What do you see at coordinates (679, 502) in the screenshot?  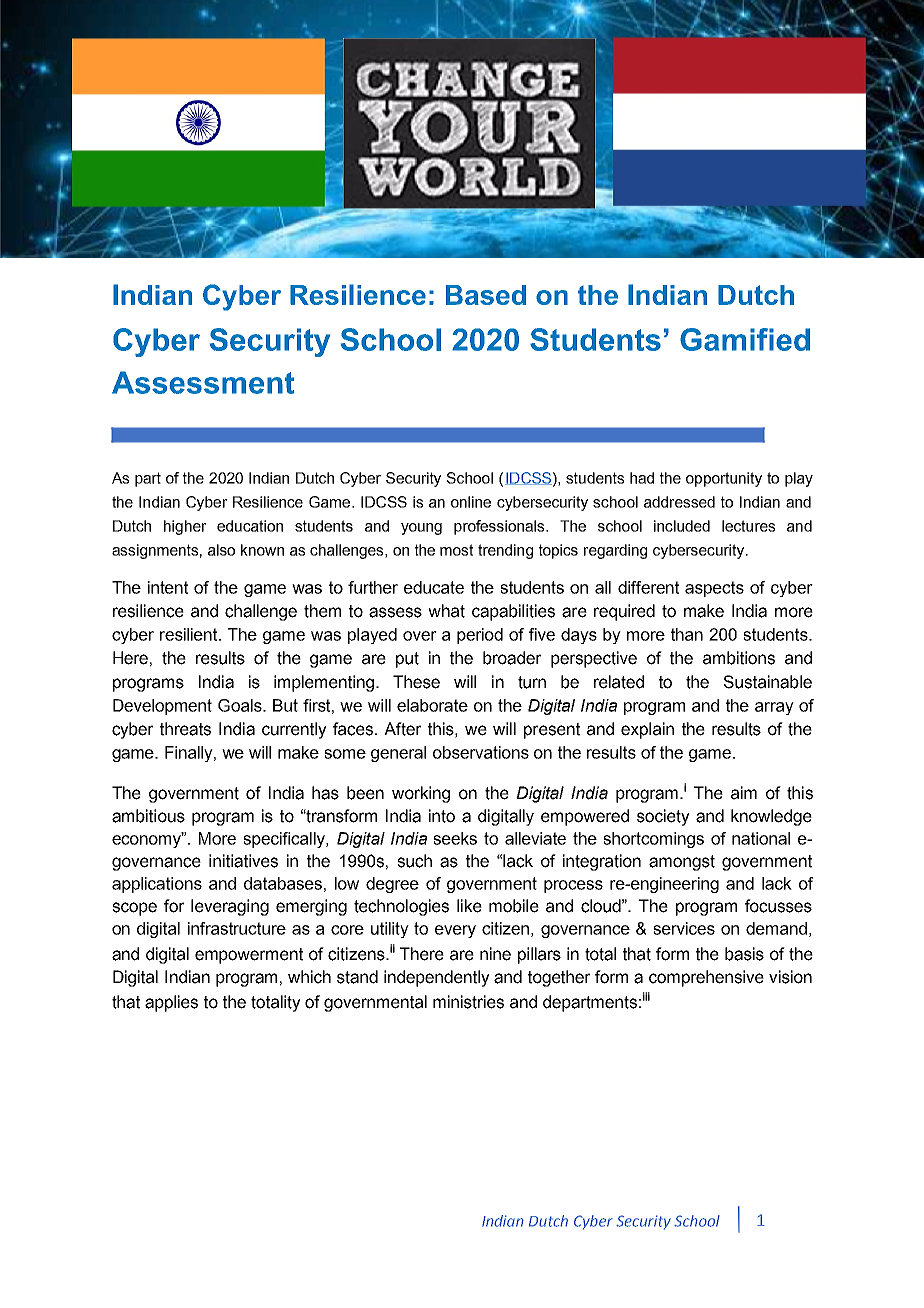 I see `addressed` at bounding box center [679, 502].
